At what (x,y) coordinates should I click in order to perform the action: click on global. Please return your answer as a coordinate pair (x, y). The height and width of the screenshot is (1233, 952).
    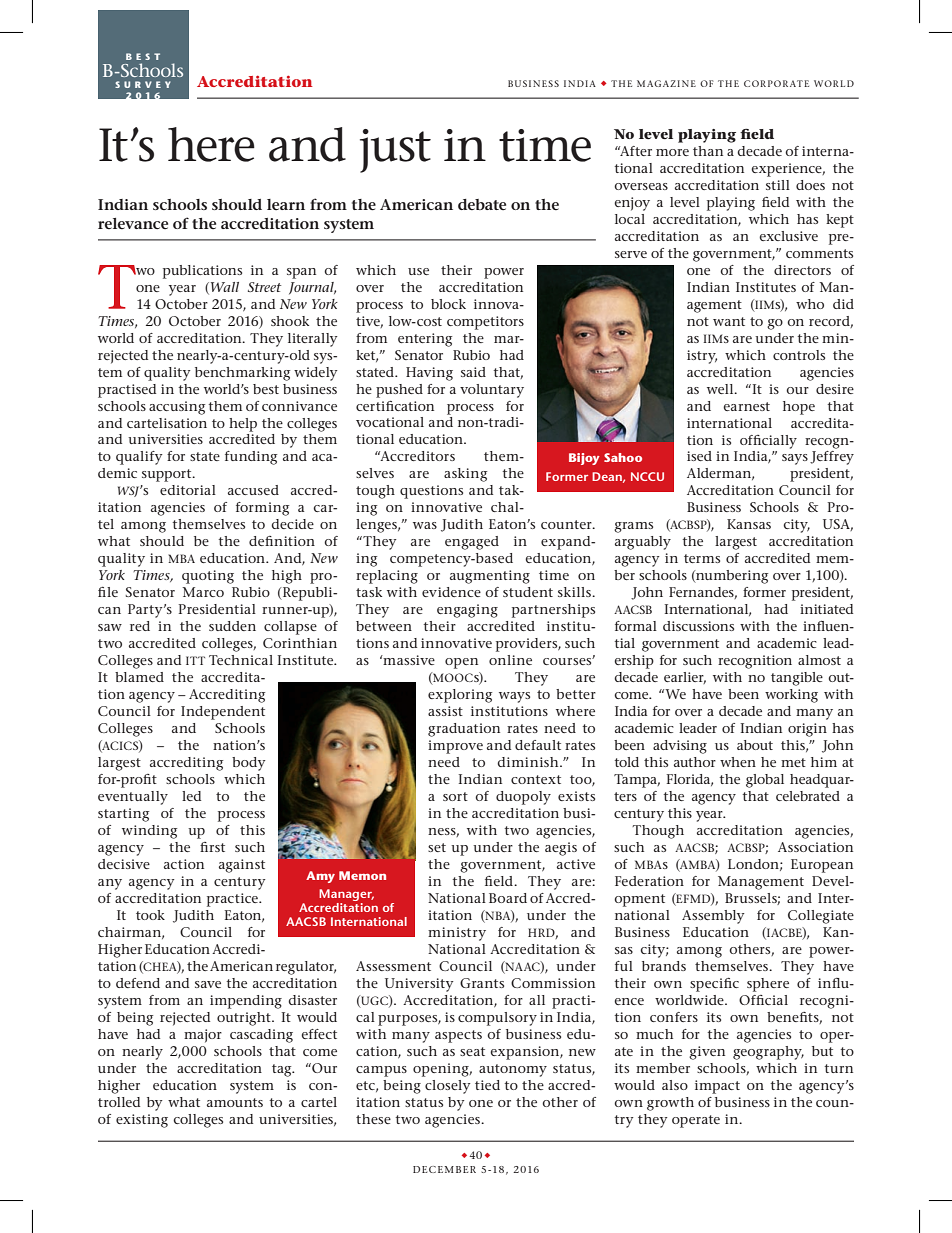
    Looking at the image, I should click on (765, 781).
